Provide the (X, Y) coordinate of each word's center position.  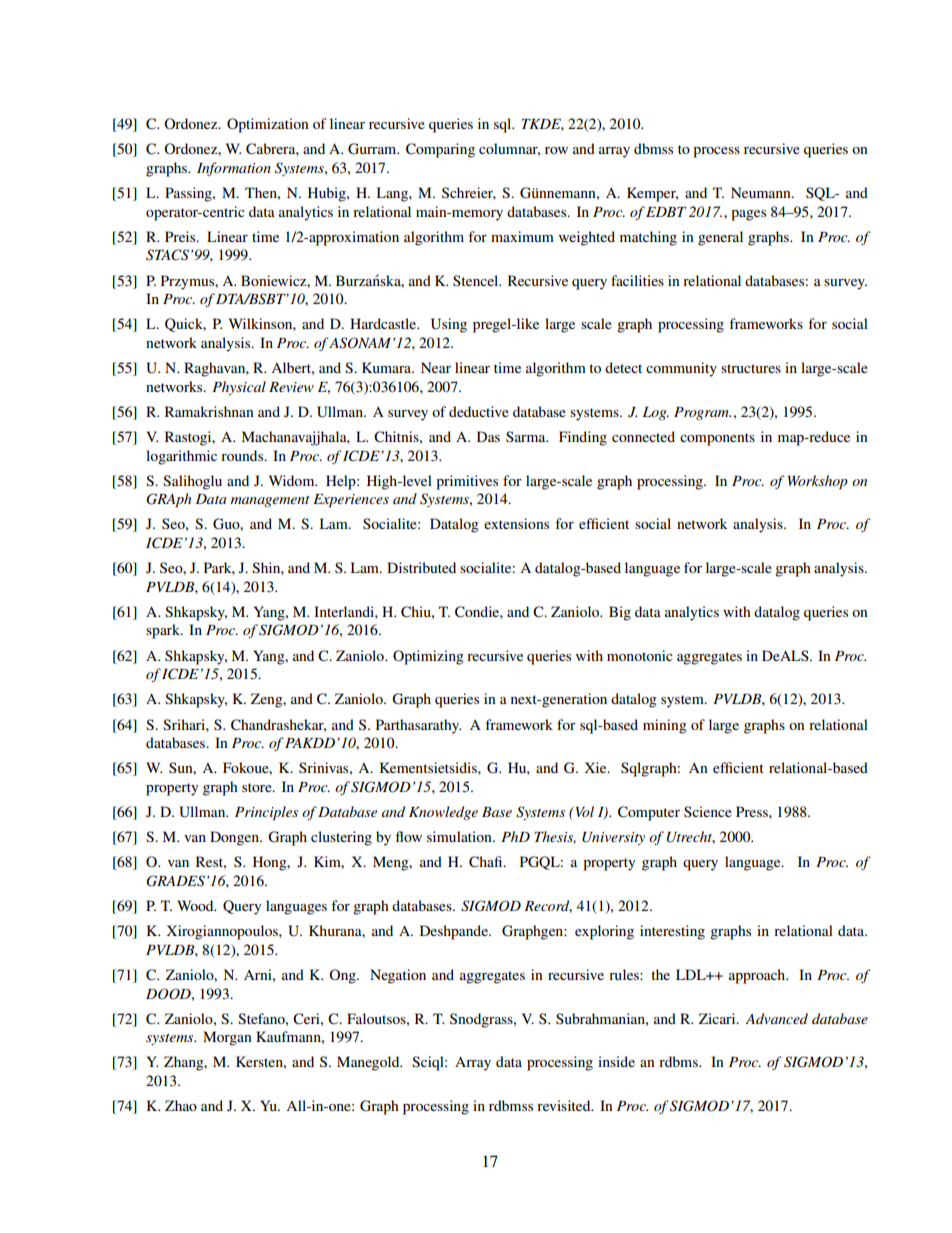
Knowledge (443, 813)
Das (488, 436)
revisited (565, 1105)
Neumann (762, 192)
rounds (243, 455)
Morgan (227, 1038)
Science (708, 811)
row (556, 150)
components (717, 439)
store (258, 787)
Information (234, 169)
